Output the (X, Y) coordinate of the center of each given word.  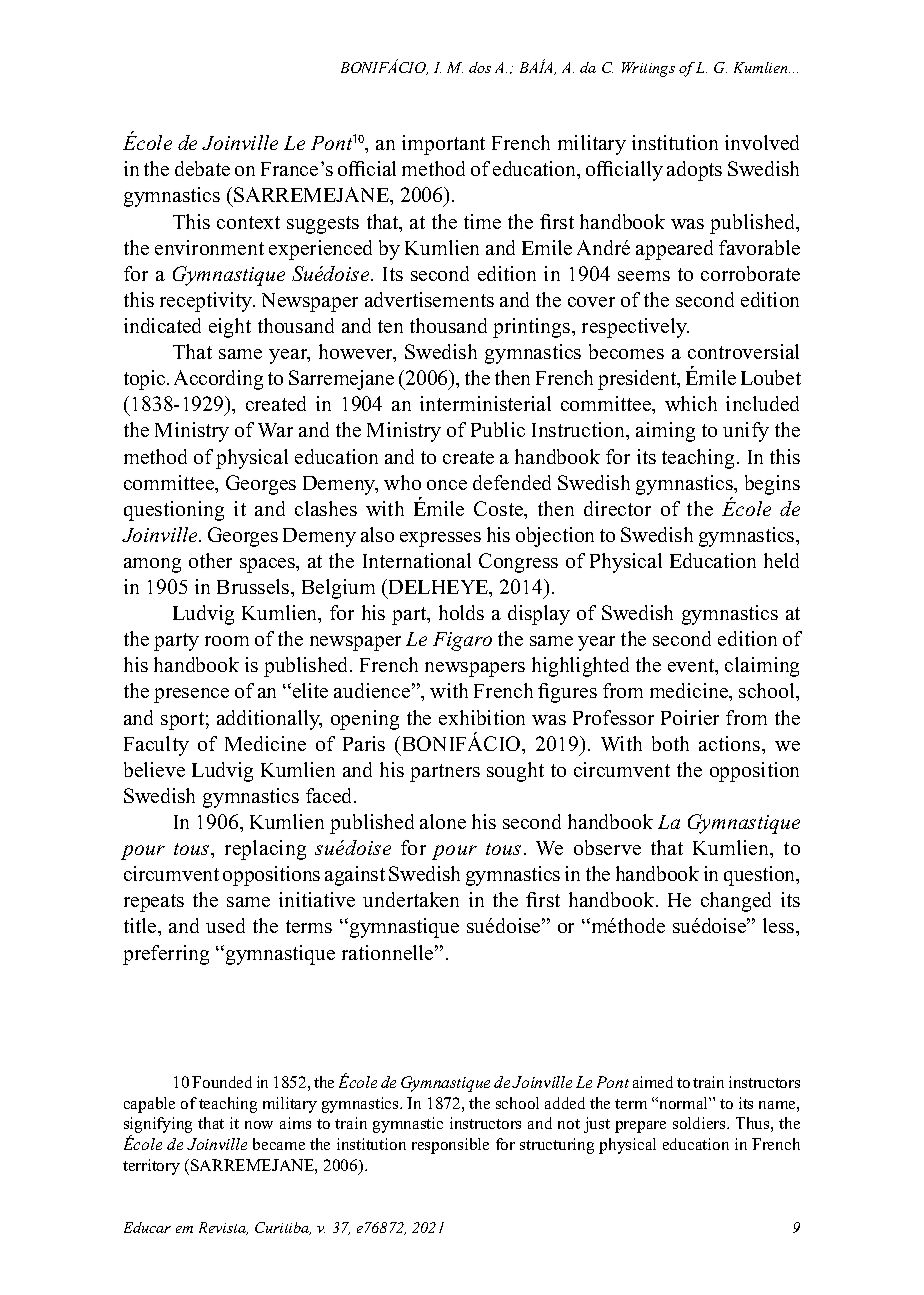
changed (736, 902)
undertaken (411, 899)
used (225, 925)
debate (202, 168)
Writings (648, 69)
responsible (450, 1146)
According (218, 380)
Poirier (690, 717)
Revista (223, 1228)
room (227, 641)
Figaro (462, 641)
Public (498, 429)
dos (480, 67)
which (691, 403)
